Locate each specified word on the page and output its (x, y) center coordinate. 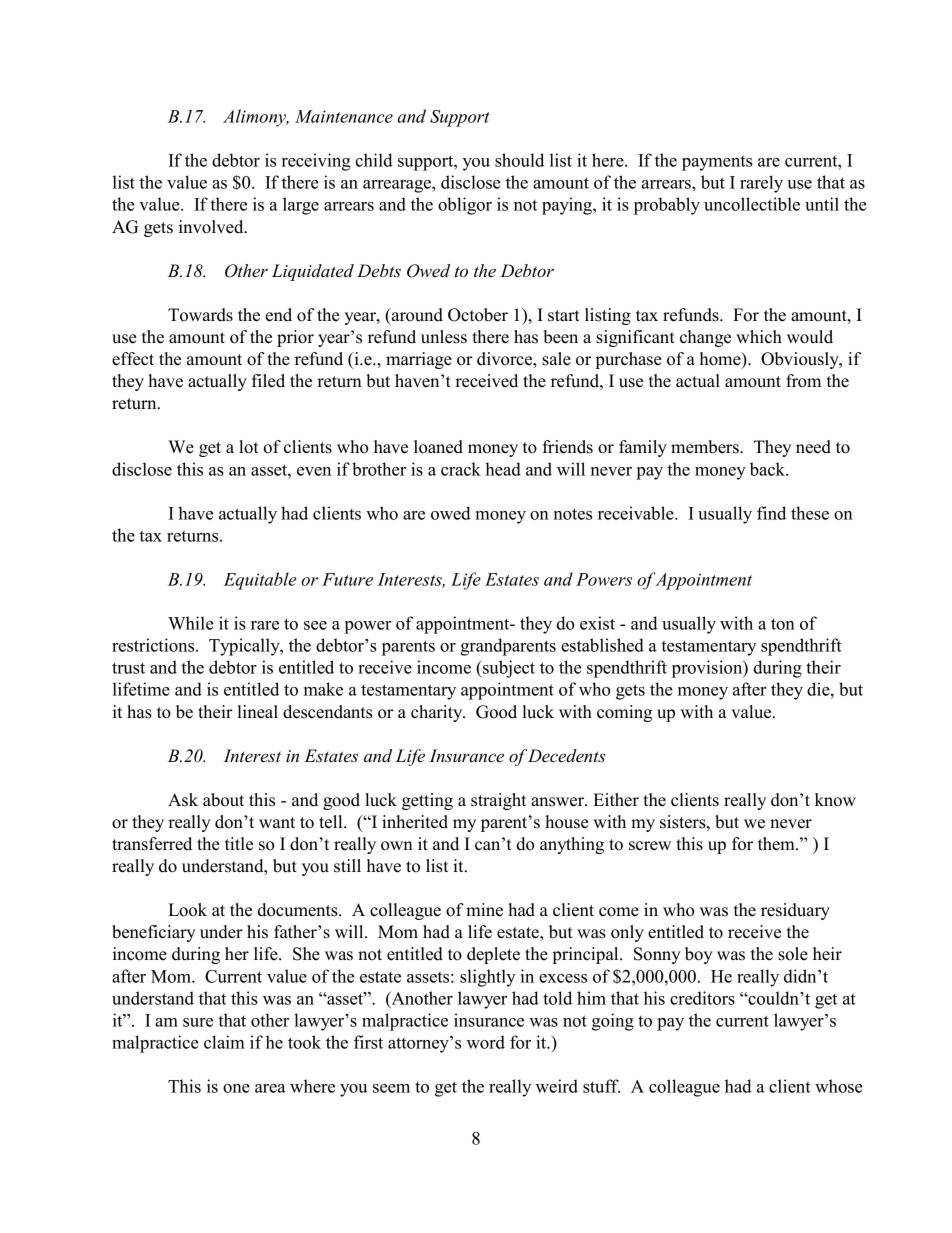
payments (717, 163)
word (486, 1042)
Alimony (256, 118)
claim (224, 1042)
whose (839, 1086)
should (519, 160)
